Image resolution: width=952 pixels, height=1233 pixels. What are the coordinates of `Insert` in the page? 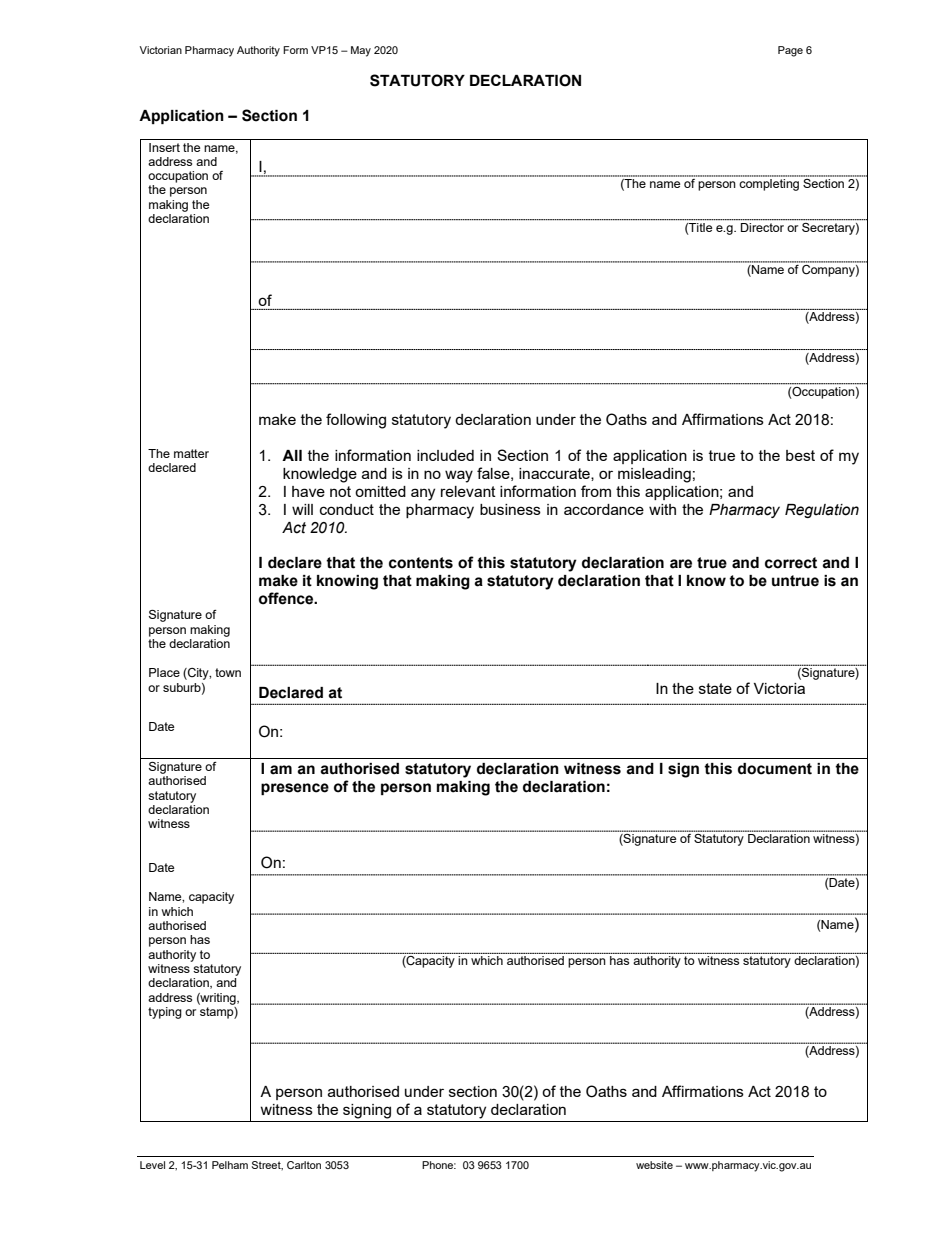 It's located at (164, 147).
